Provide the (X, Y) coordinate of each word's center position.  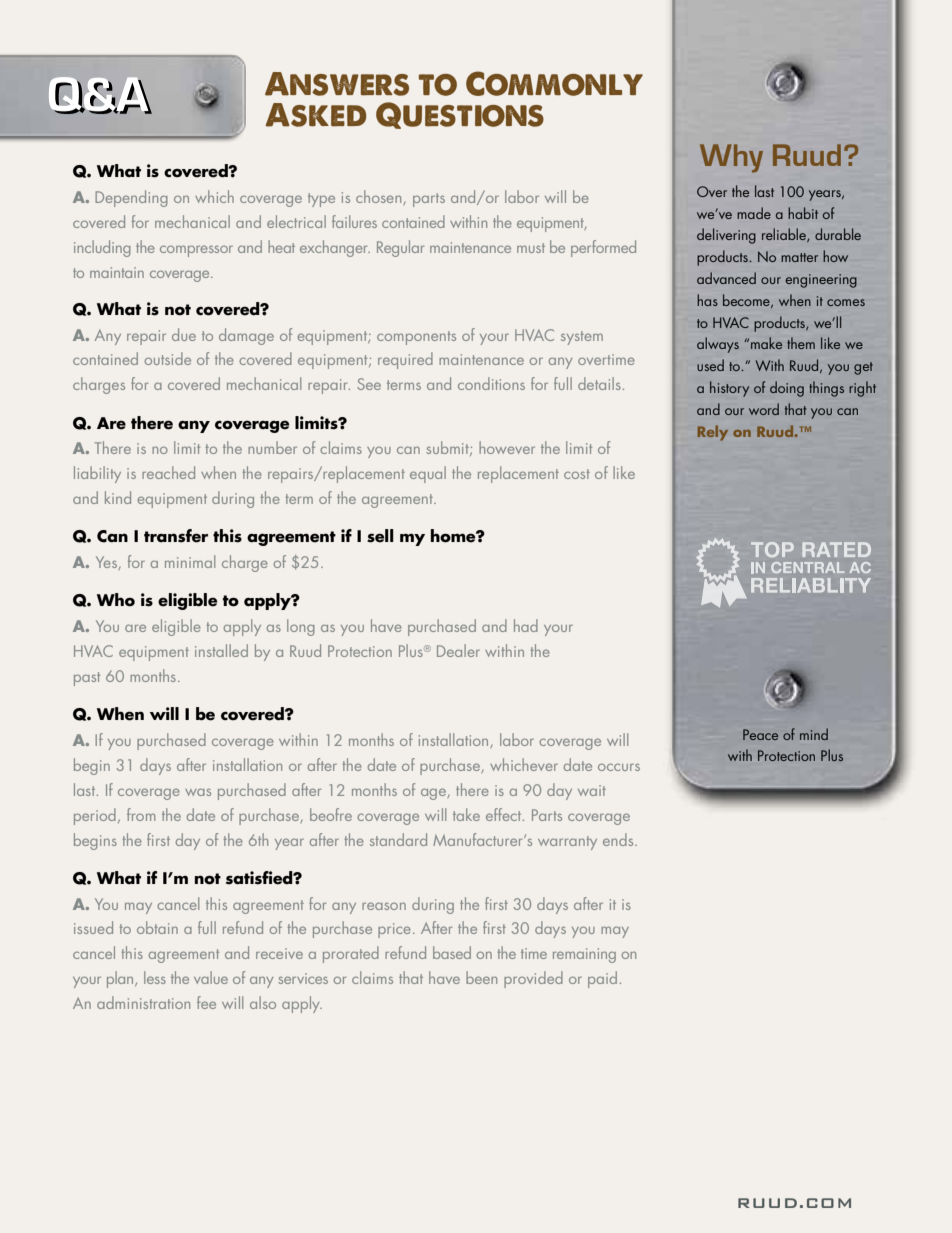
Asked (316, 115)
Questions (460, 115)
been (481, 977)
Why (731, 158)
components (416, 338)
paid (602, 979)
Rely (713, 433)
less (155, 977)
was (198, 792)
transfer (176, 536)
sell (380, 536)
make (766, 343)
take (466, 814)
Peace (760, 734)
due (184, 334)
